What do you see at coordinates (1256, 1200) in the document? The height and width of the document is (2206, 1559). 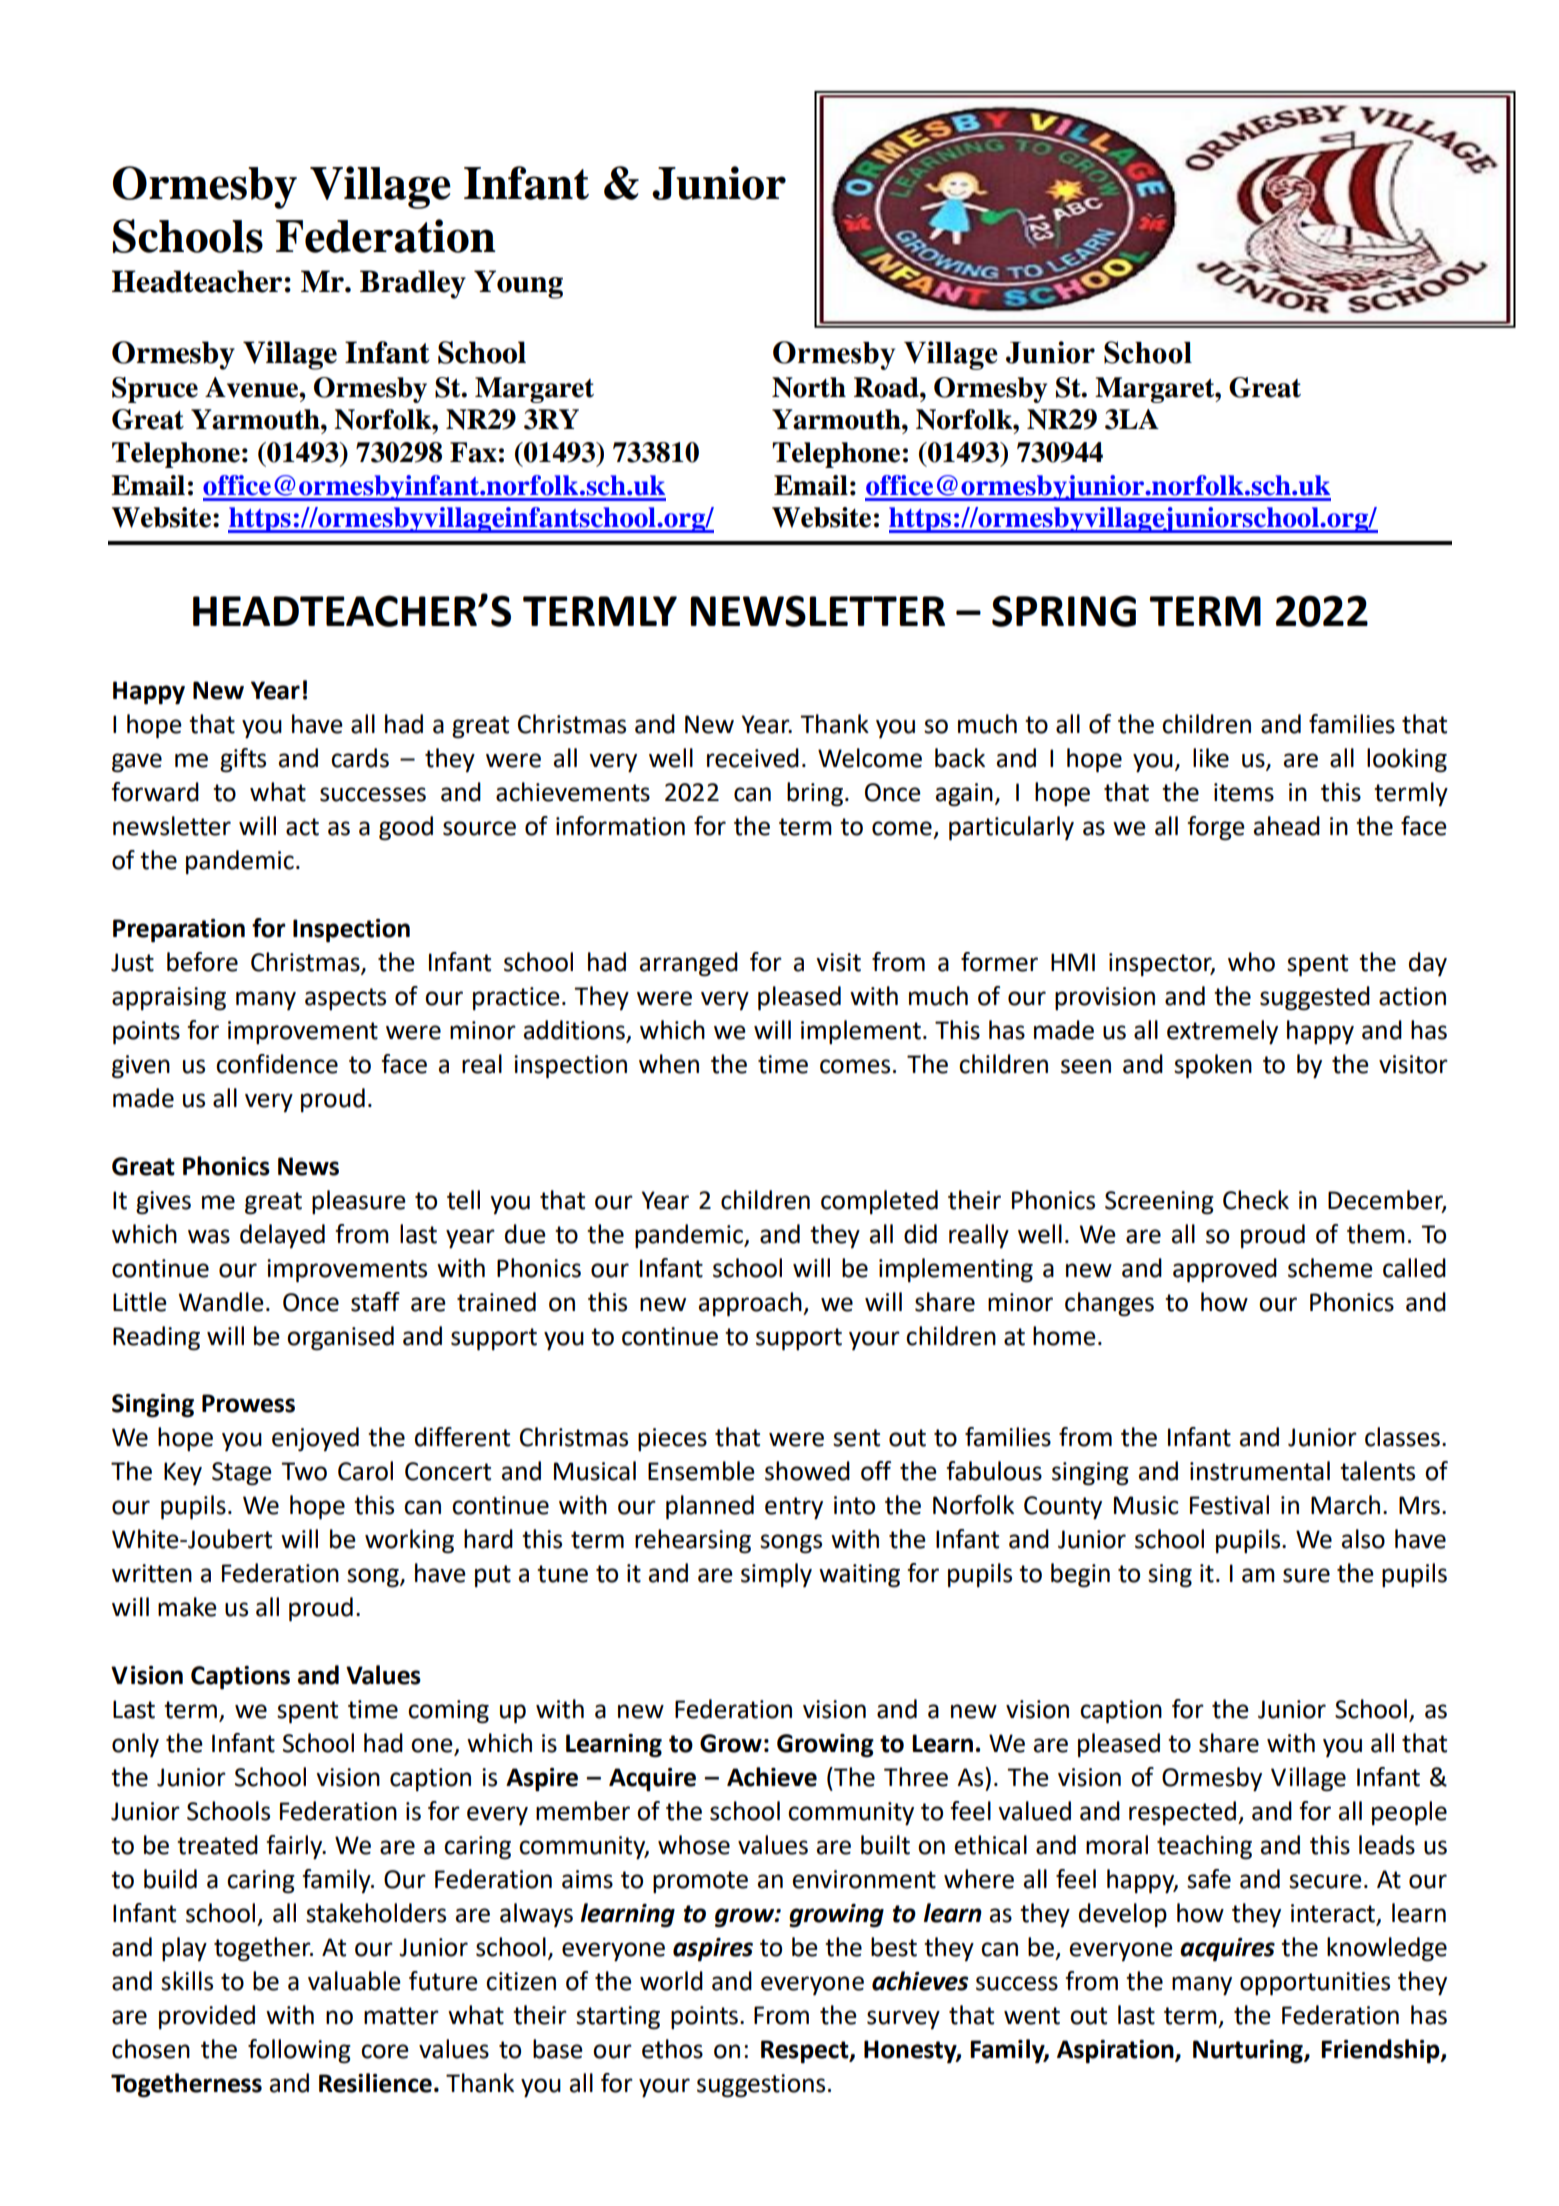 I see `Check` at bounding box center [1256, 1200].
